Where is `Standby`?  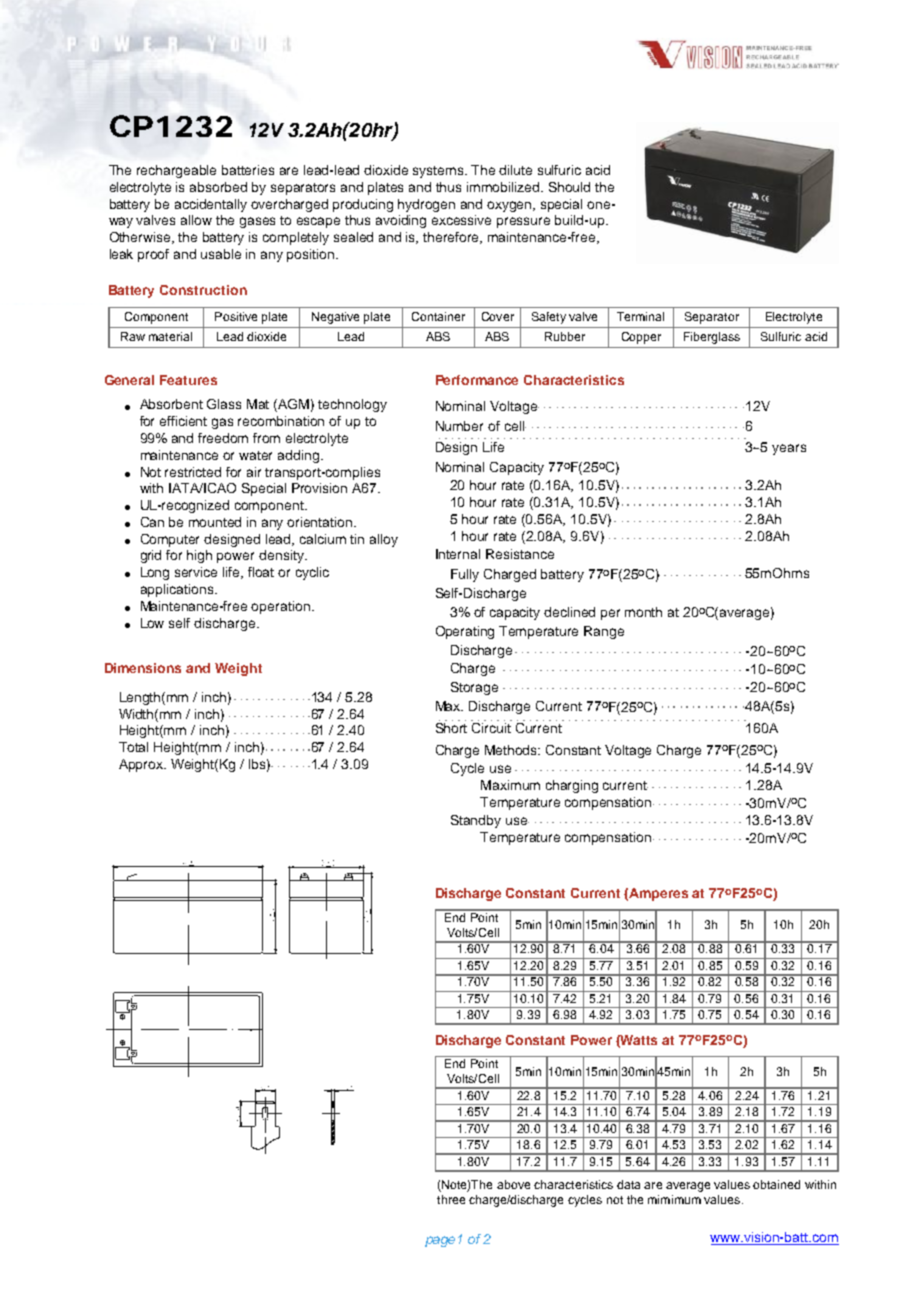 Standby is located at coordinates (476, 821).
